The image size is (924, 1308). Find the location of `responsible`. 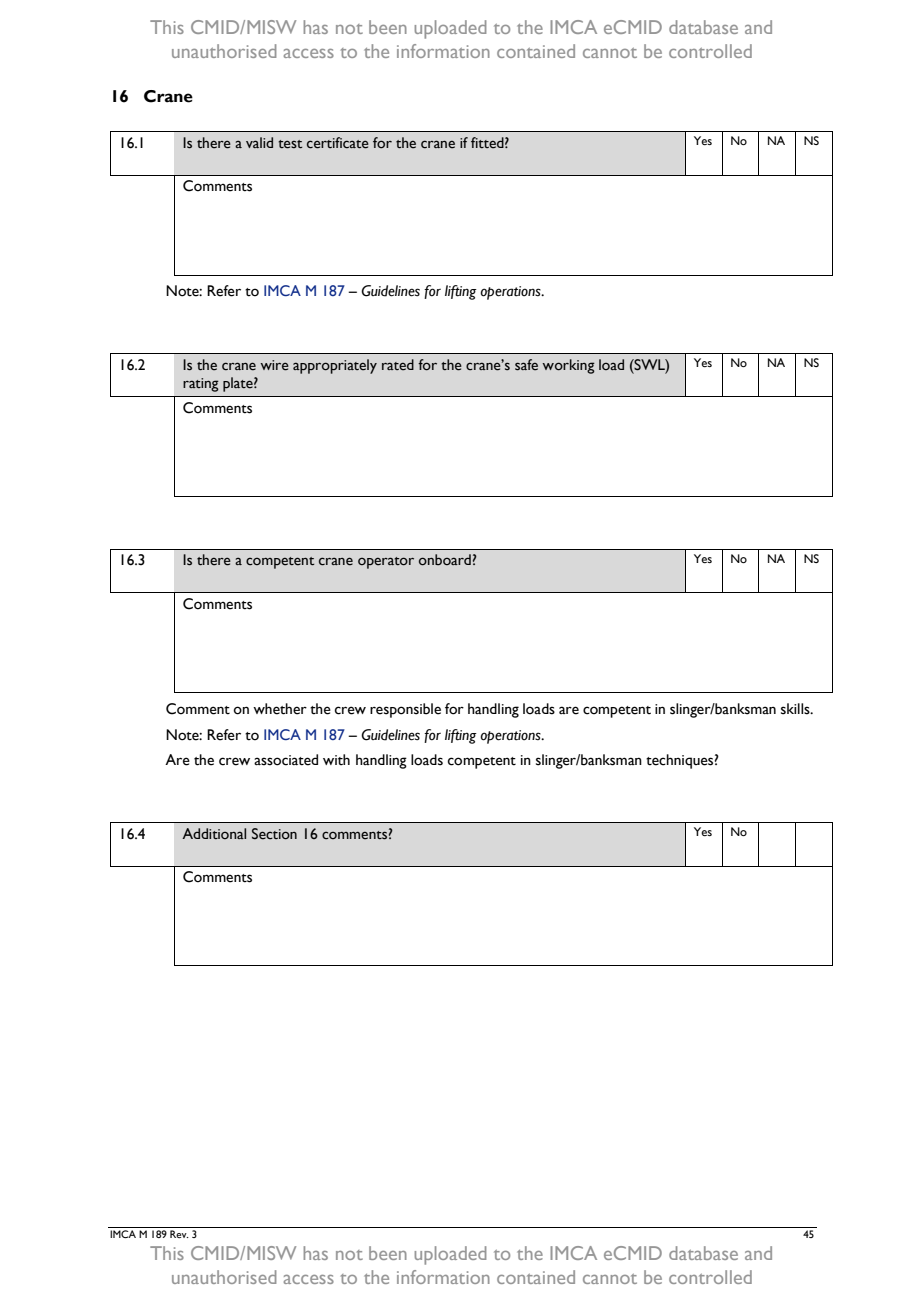

responsible is located at coordinates (405, 710).
